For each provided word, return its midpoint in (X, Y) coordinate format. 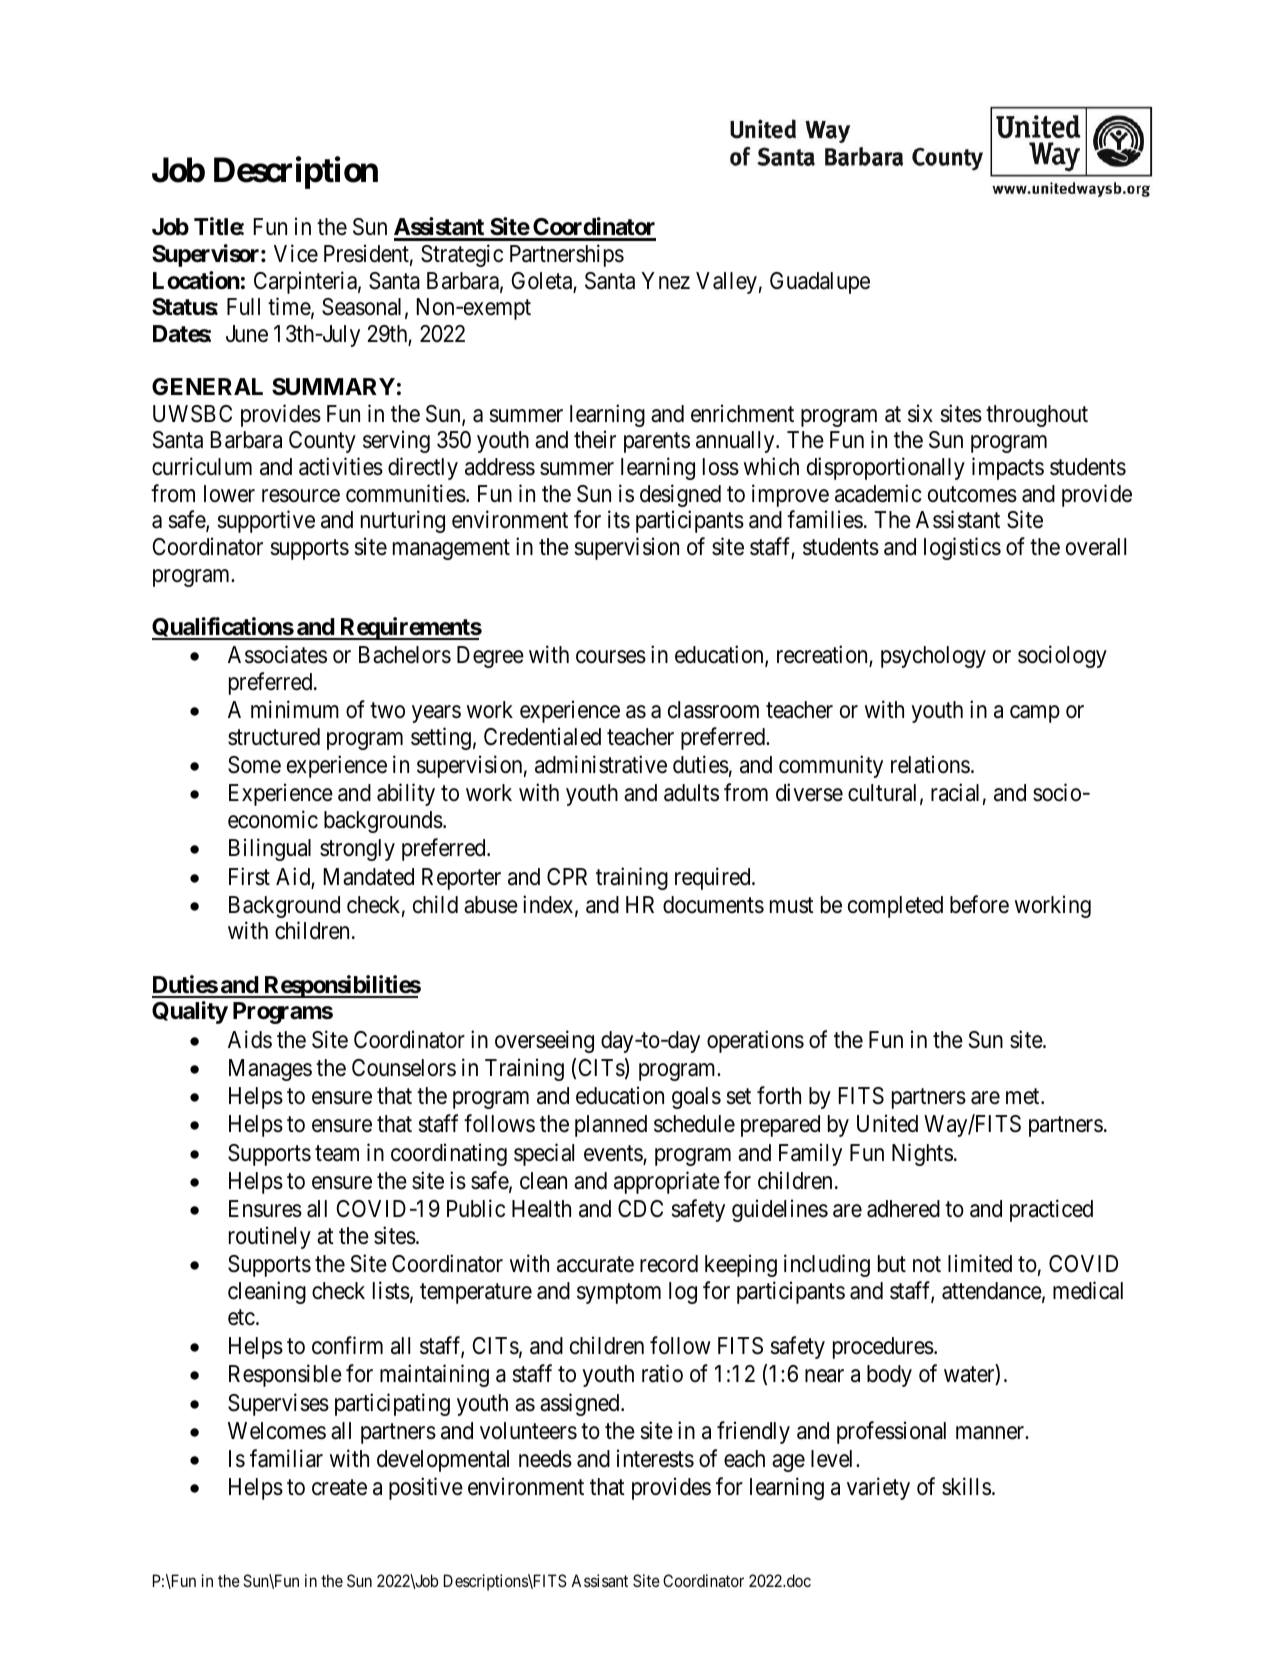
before (979, 904)
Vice (296, 253)
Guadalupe (820, 283)
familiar (286, 1458)
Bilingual (270, 850)
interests (655, 1458)
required (714, 878)
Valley (726, 283)
